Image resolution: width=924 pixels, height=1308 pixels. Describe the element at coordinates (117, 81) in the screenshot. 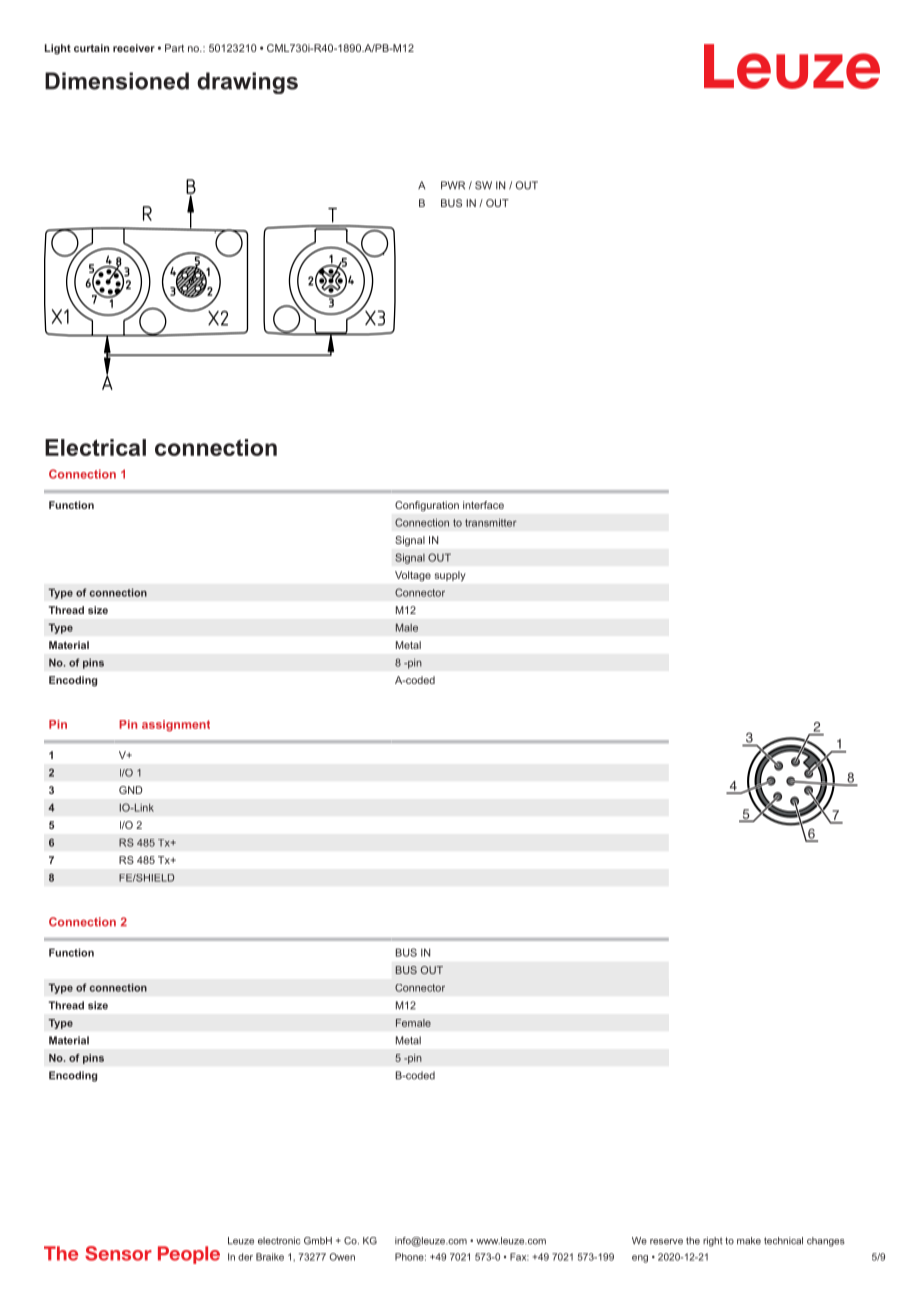

I see `Dimensioned` at that location.
